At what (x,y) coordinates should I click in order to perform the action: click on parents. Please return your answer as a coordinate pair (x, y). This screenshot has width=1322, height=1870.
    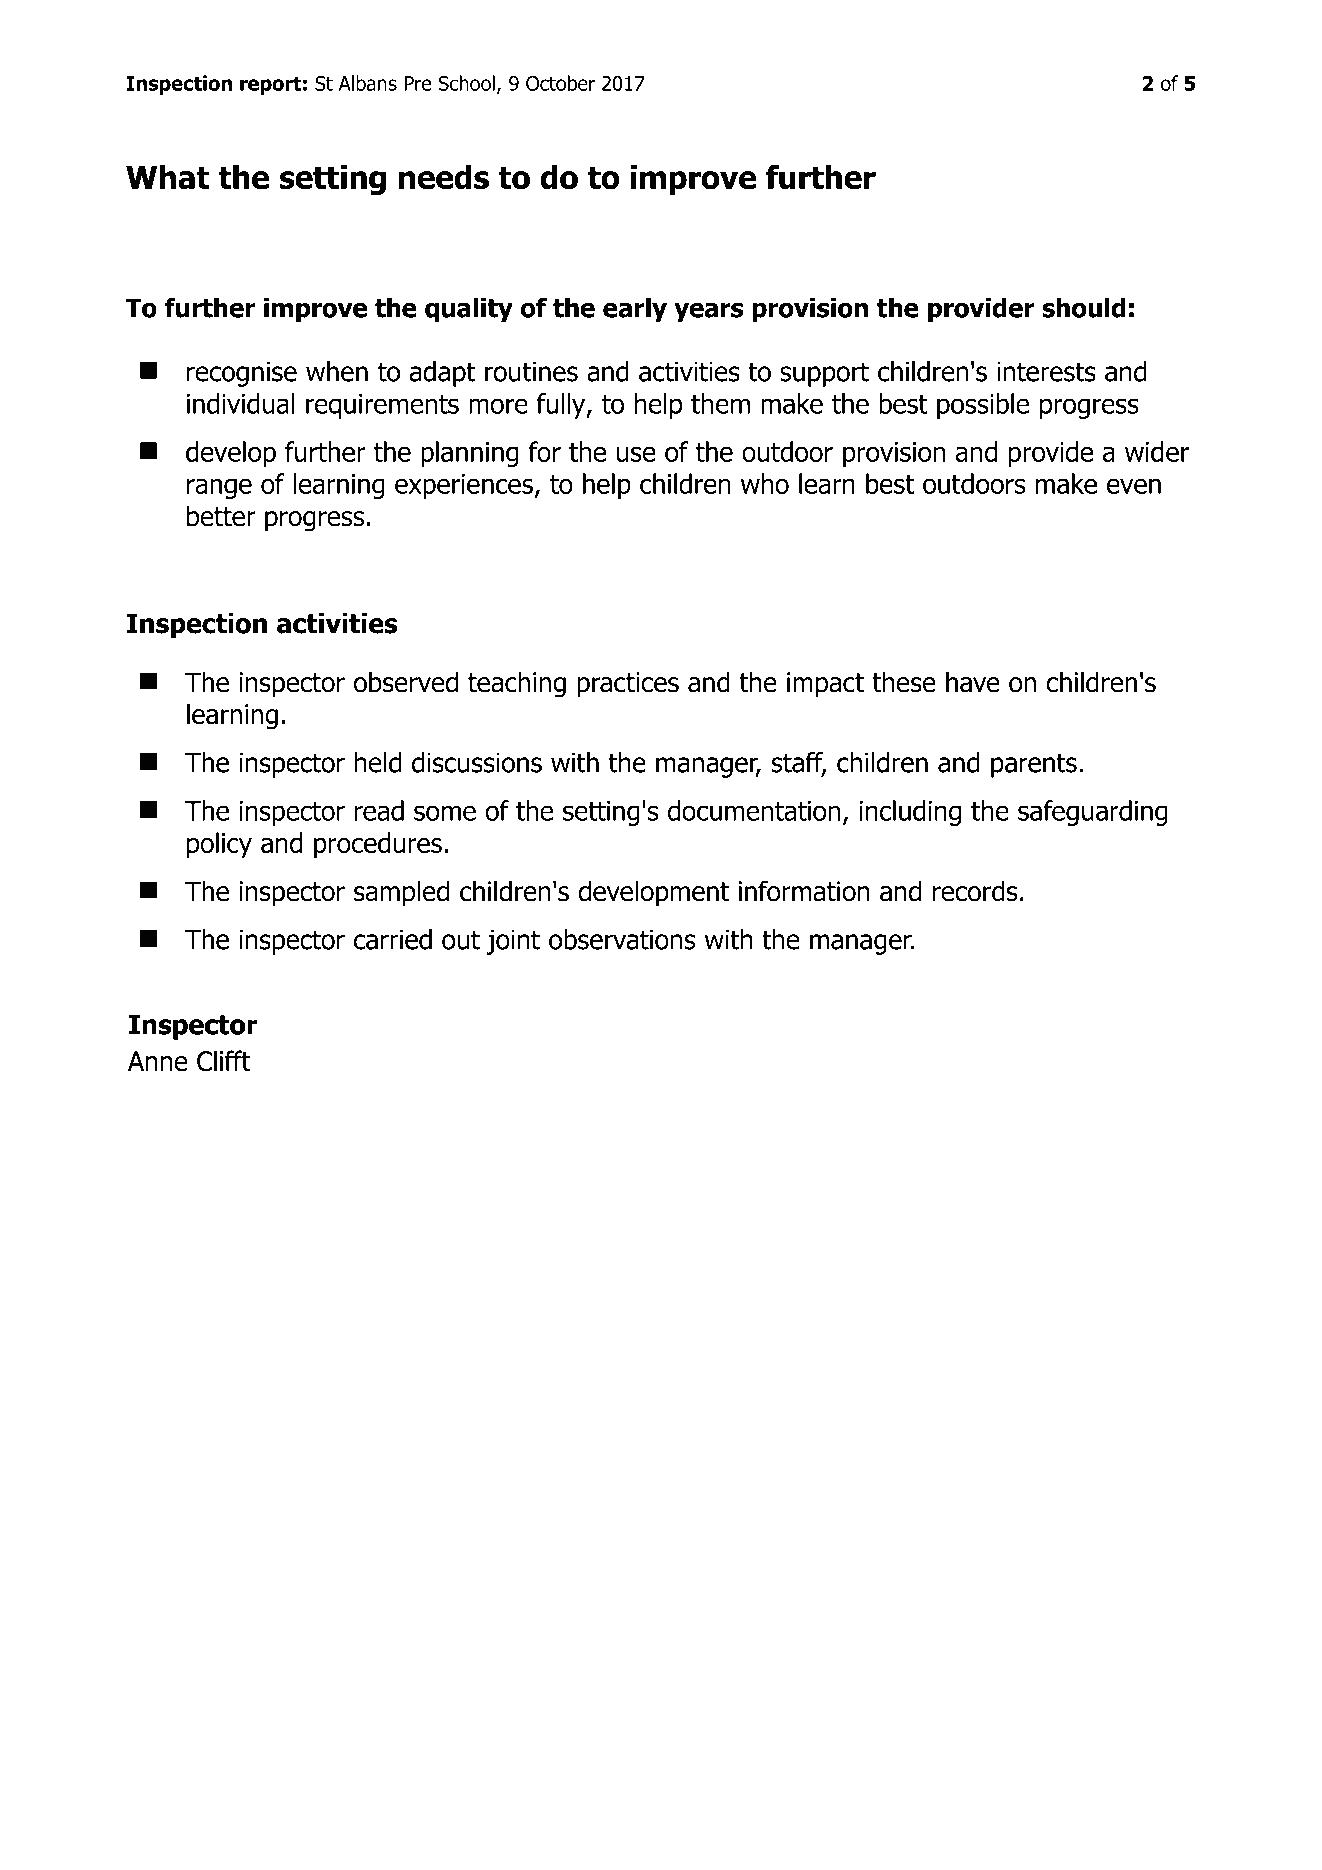
    Looking at the image, I should click on (1034, 765).
